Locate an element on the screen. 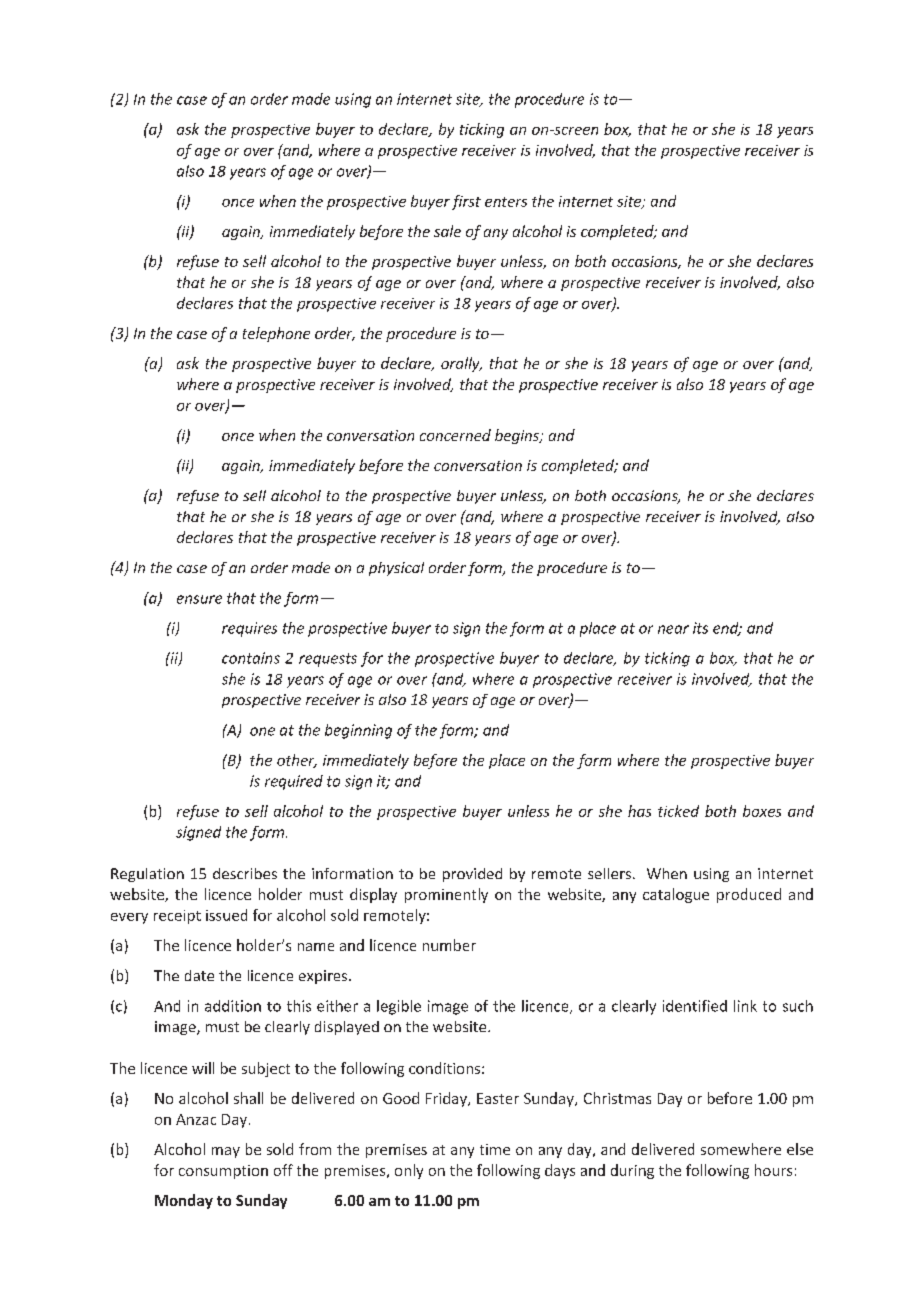 The width and height of the screenshot is (924, 1308). hours is located at coordinates (773, 1170).
